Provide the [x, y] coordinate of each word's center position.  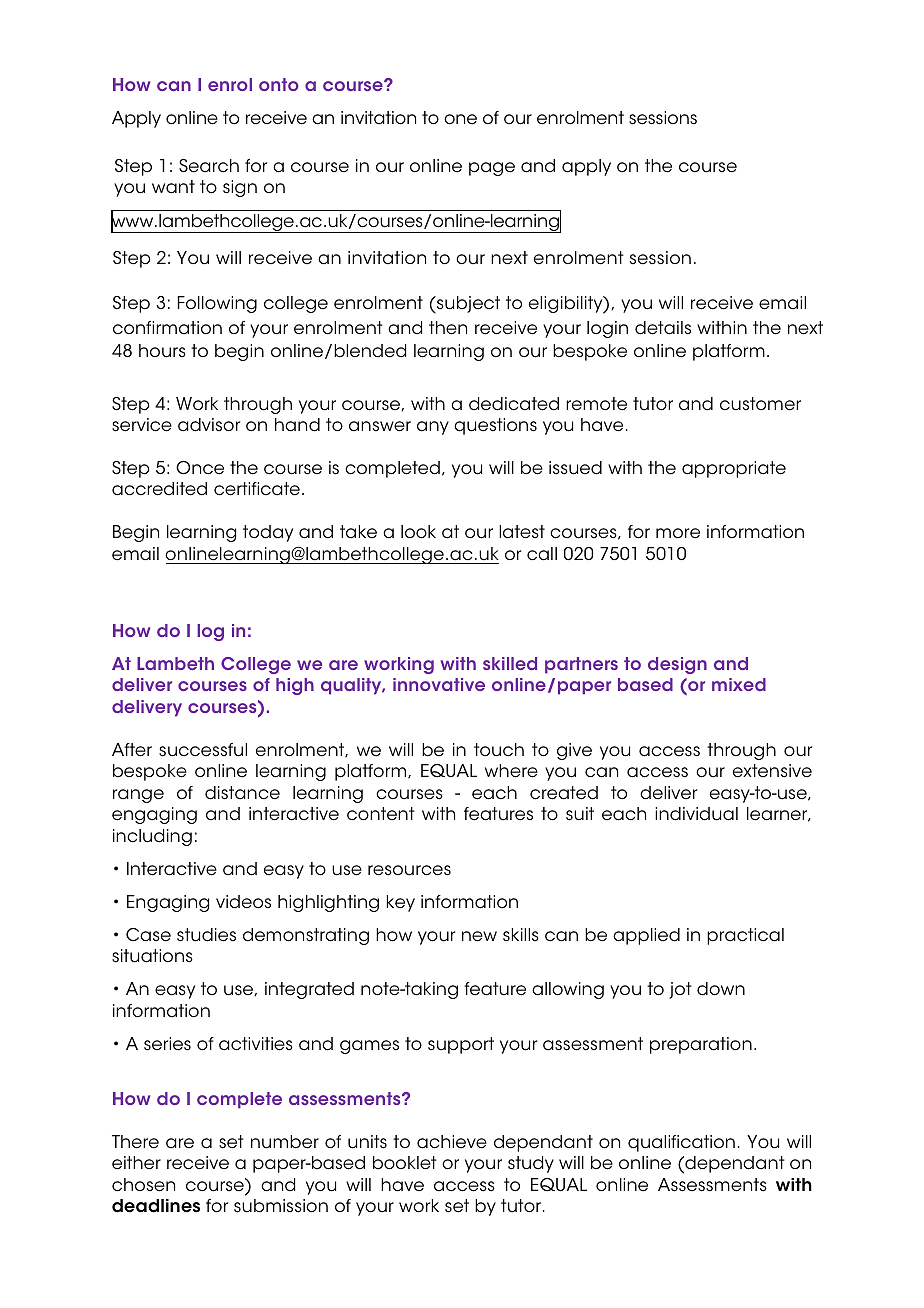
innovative [439, 684]
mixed [739, 684]
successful [203, 750]
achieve [452, 1142]
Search [209, 166]
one [460, 119]
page [492, 169]
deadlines [156, 1206]
